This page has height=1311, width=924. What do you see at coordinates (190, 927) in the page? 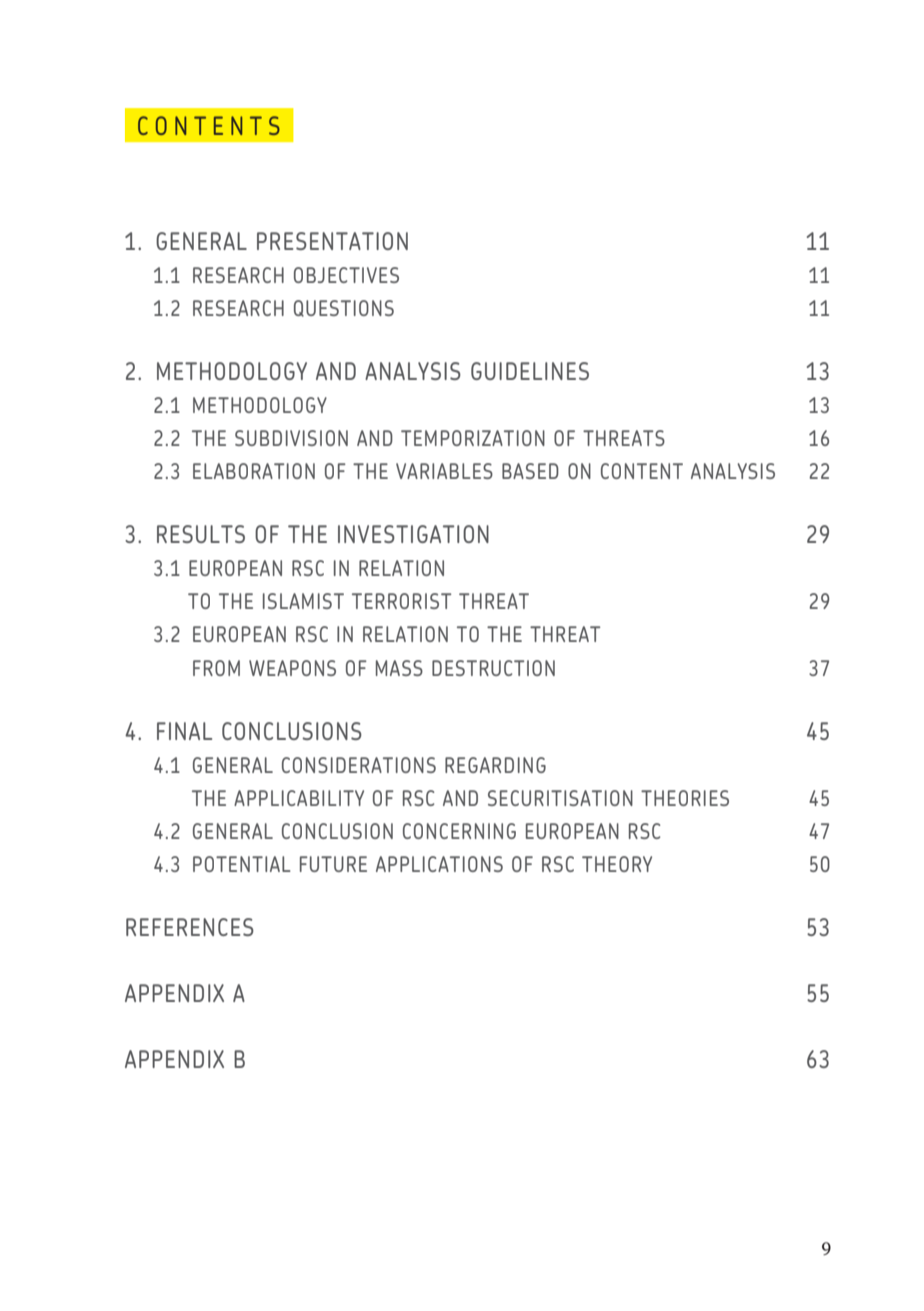
I see `REFERENCES` at bounding box center [190, 927].
